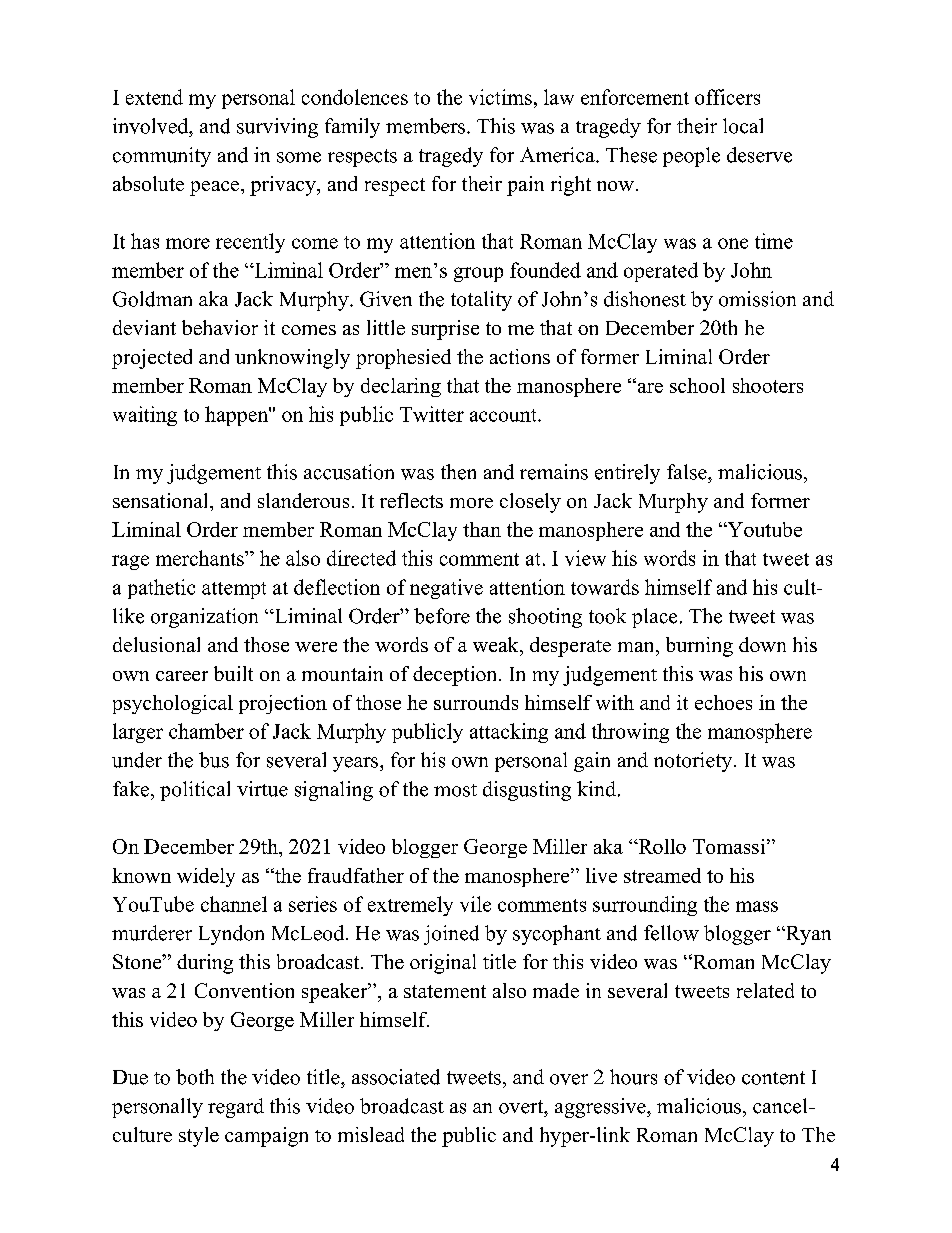 The width and height of the screenshot is (952, 1233). I want to click on involved, so click(152, 126).
